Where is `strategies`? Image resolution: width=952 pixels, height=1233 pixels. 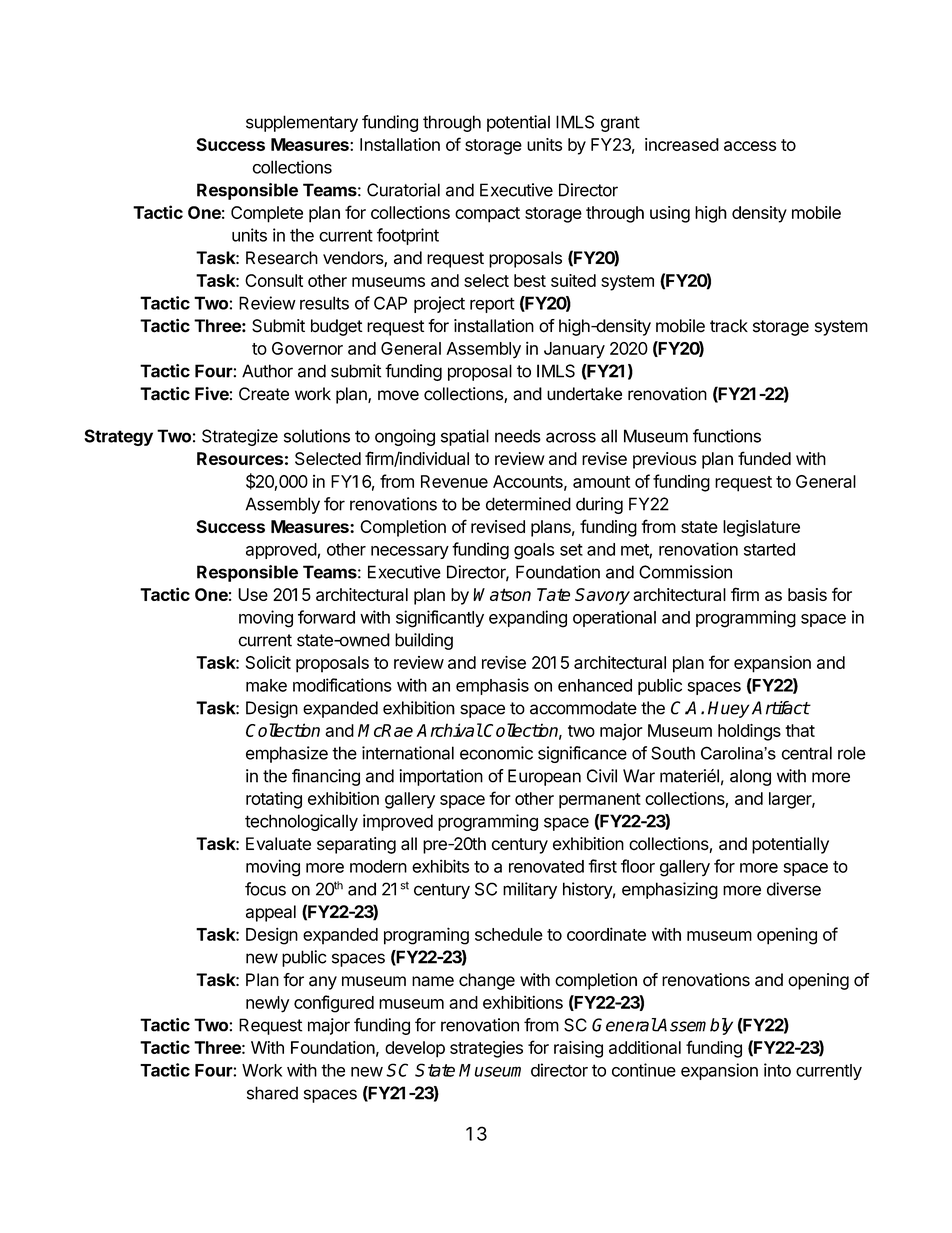
strategies is located at coordinates (486, 1049).
